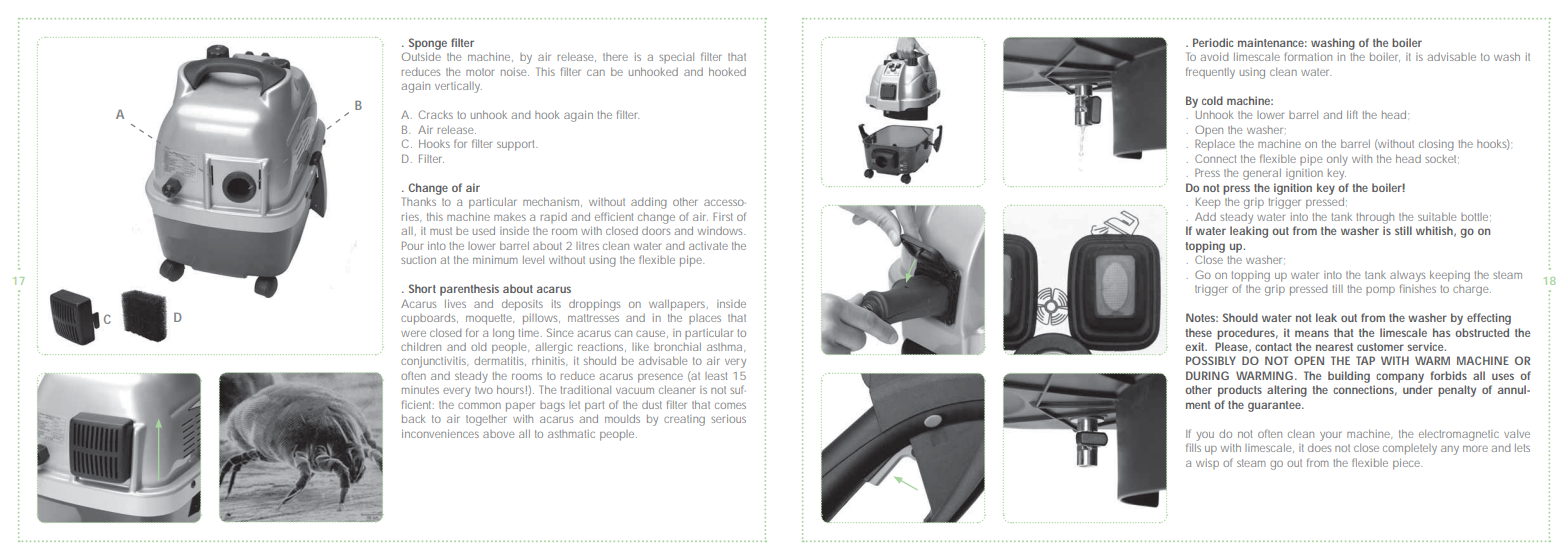 The image size is (1568, 560). Describe the element at coordinates (1380, 347) in the page. I see `customer` at that location.
